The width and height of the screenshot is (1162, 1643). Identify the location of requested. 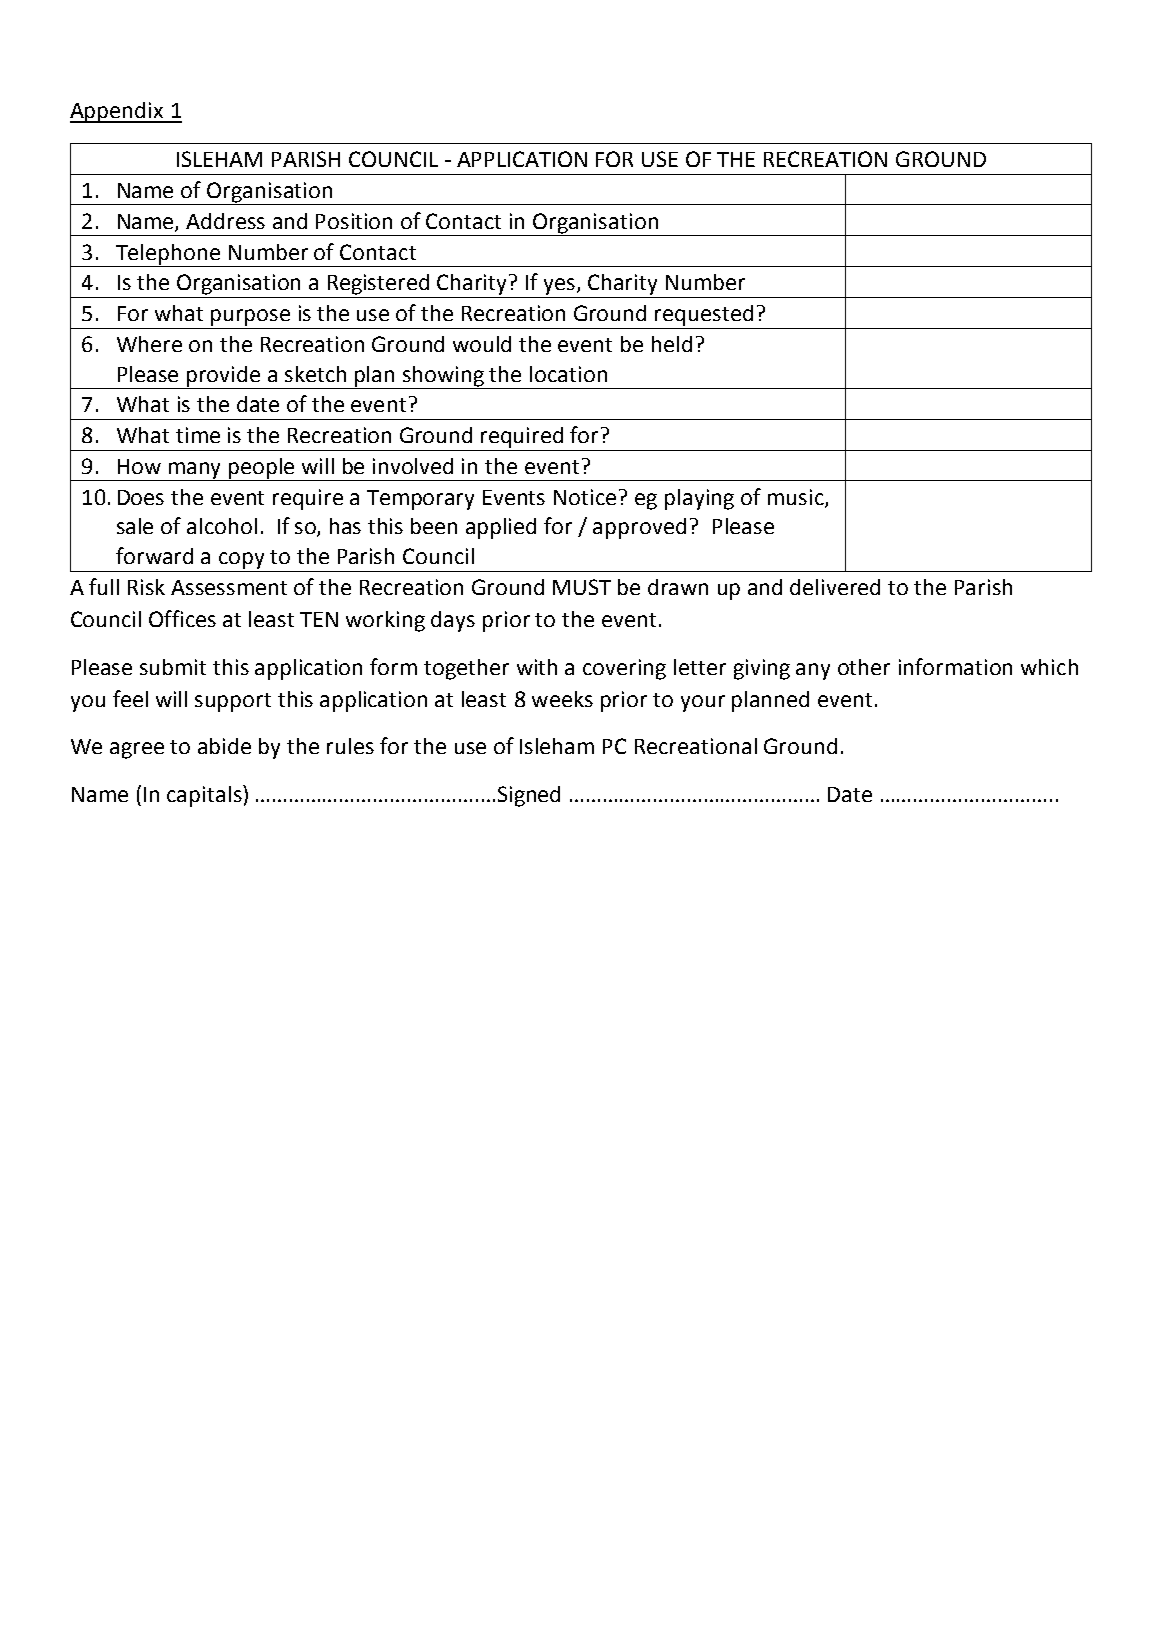
(704, 315).
